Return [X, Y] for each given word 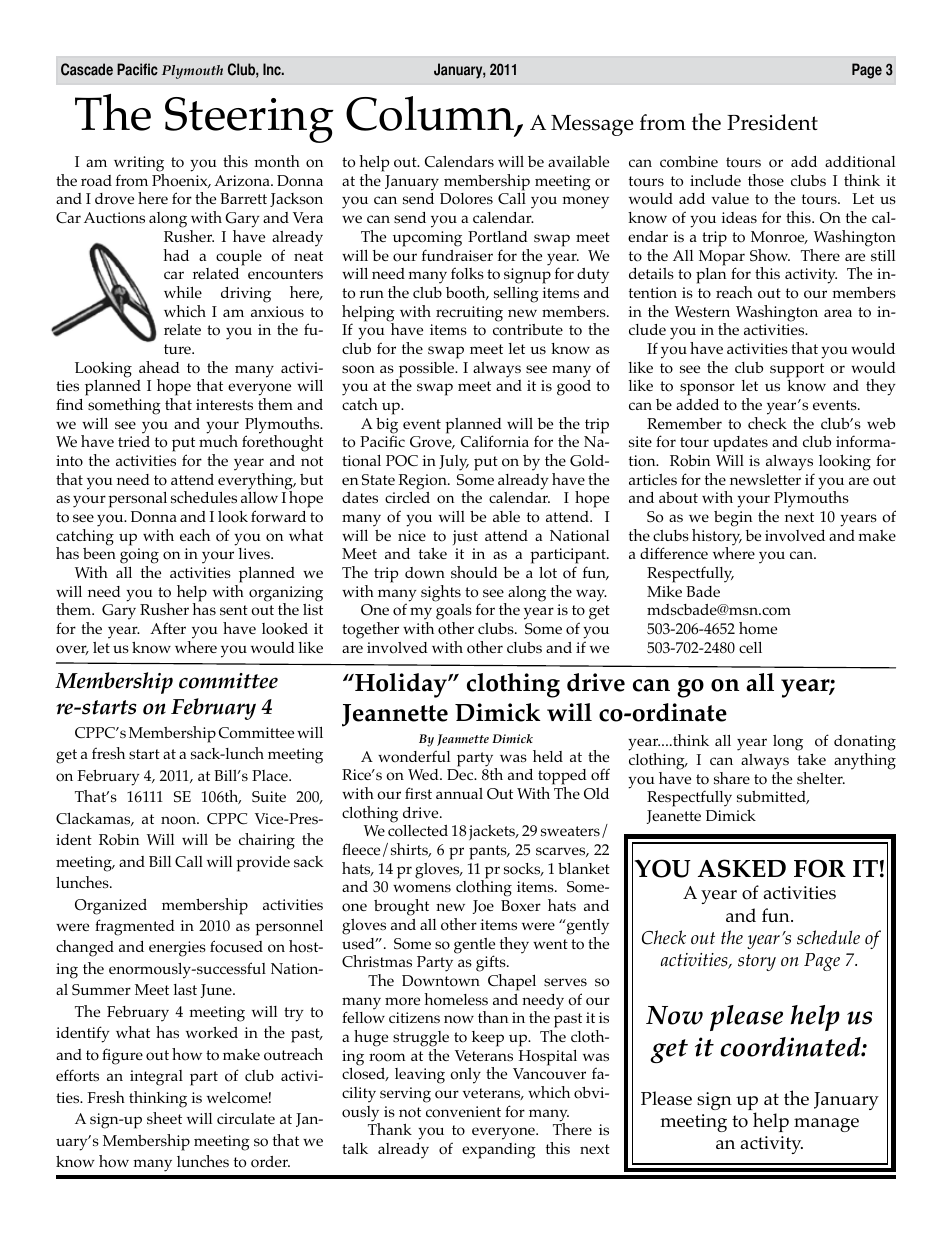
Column [431, 114]
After [168, 628]
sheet [164, 1118]
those [766, 180]
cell [750, 647]
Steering [249, 120]
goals [454, 613]
